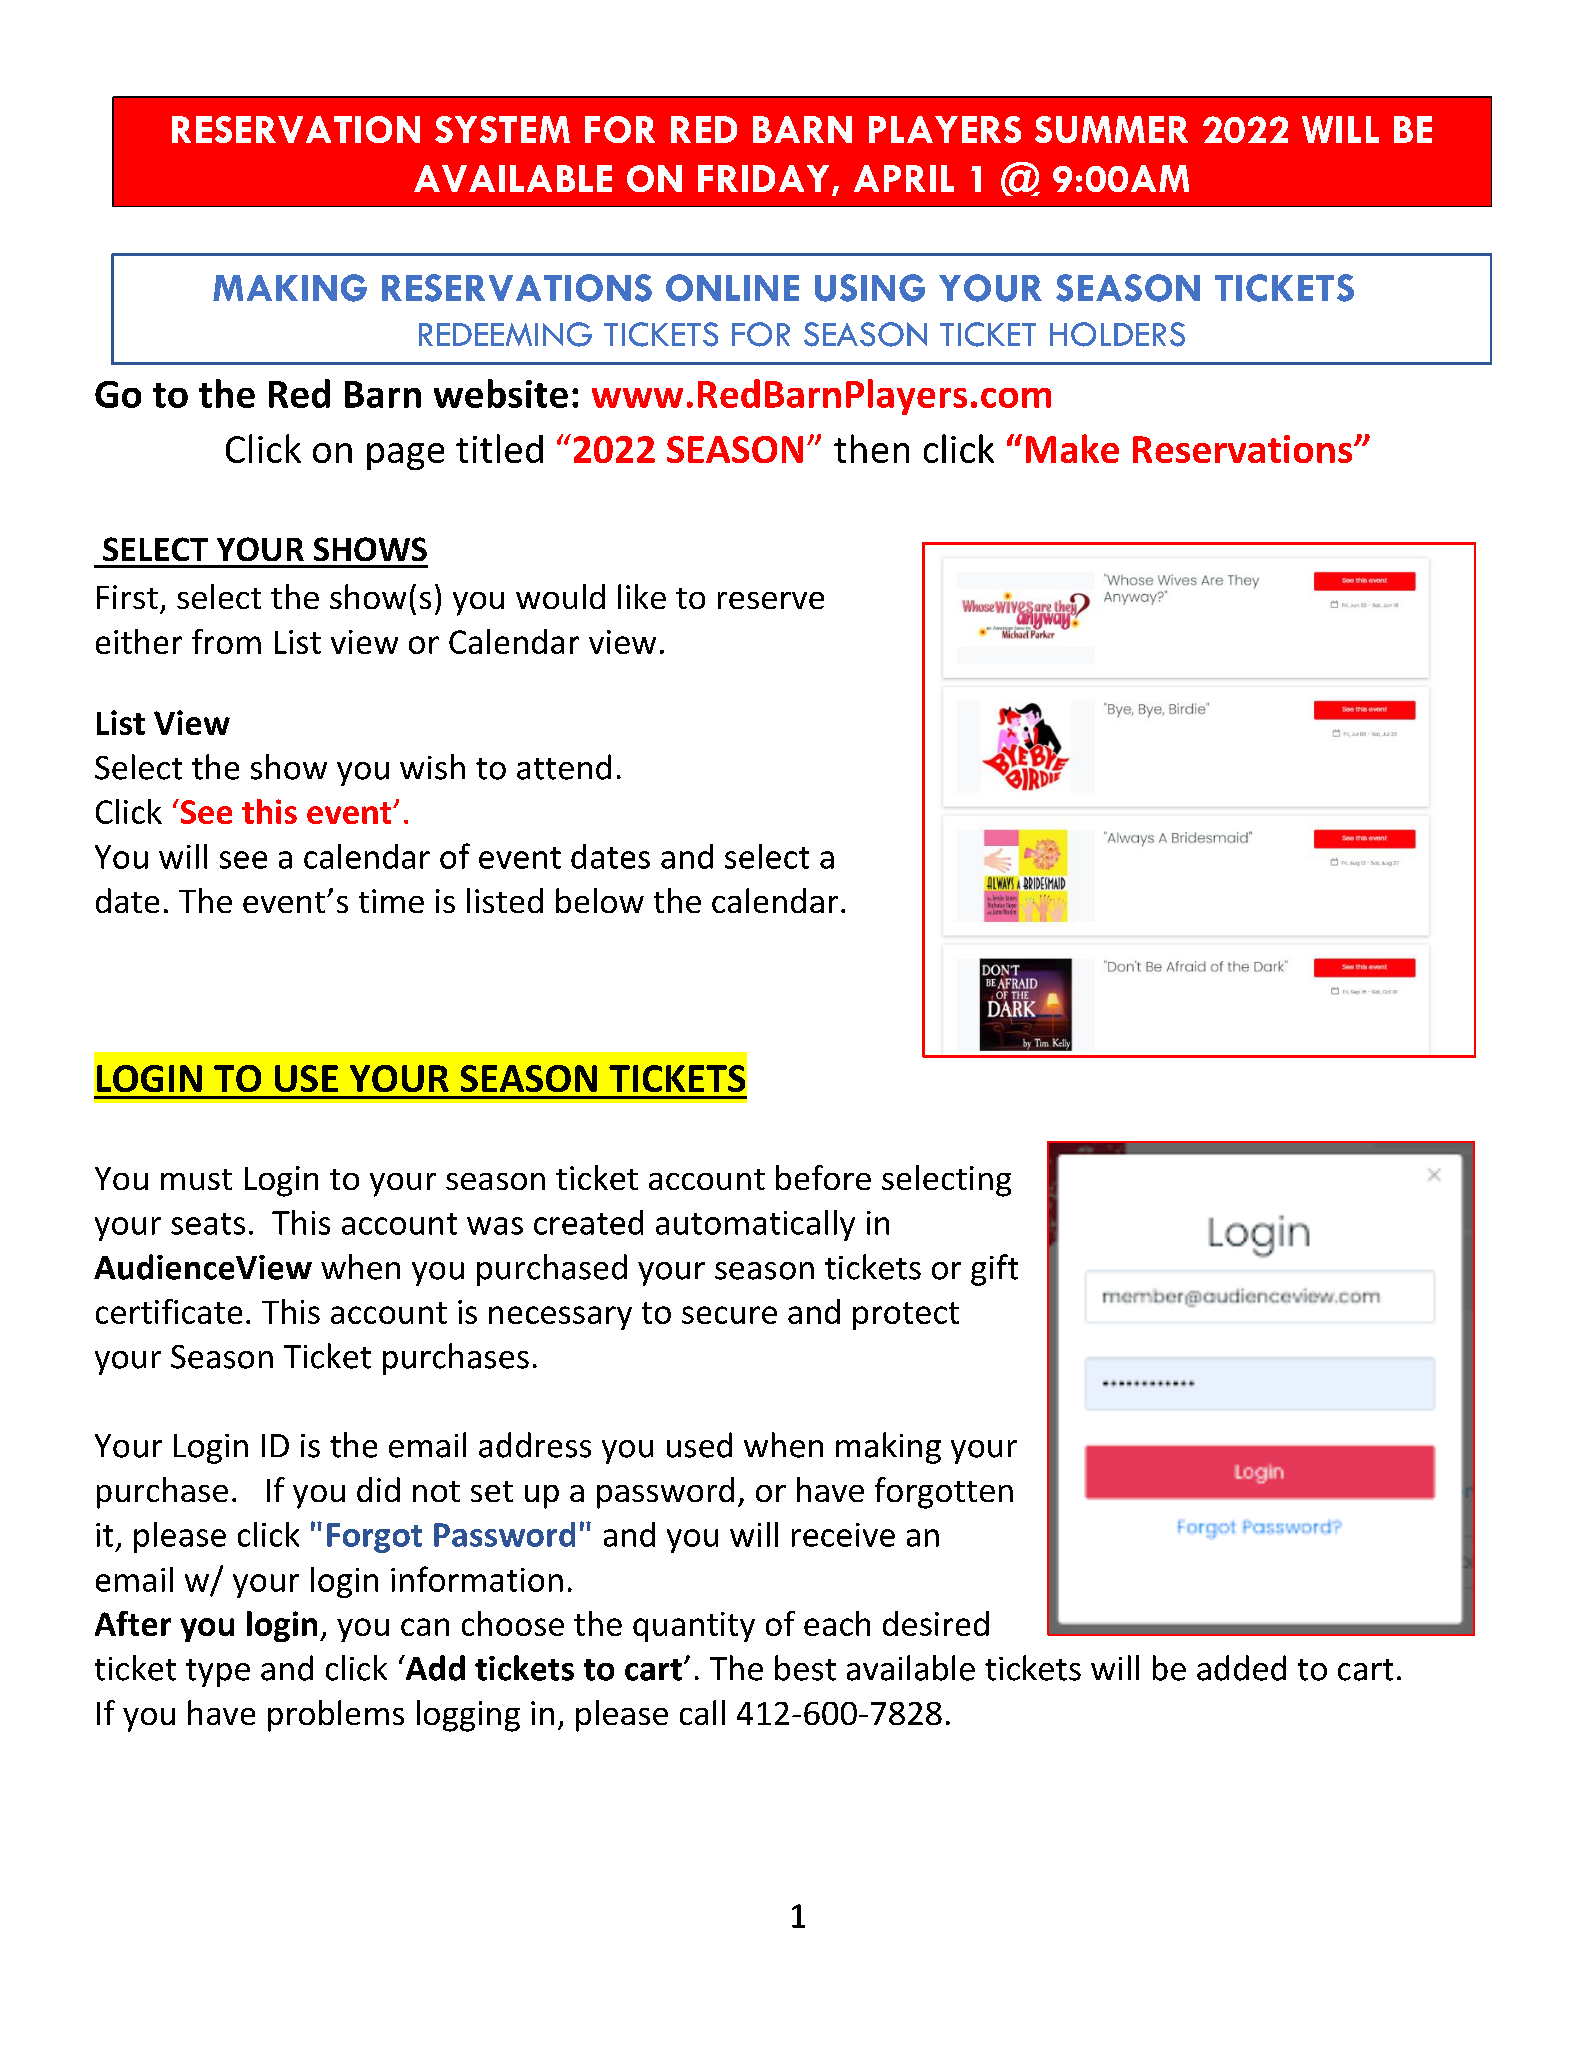  I want to click on quantity, so click(694, 1627).
